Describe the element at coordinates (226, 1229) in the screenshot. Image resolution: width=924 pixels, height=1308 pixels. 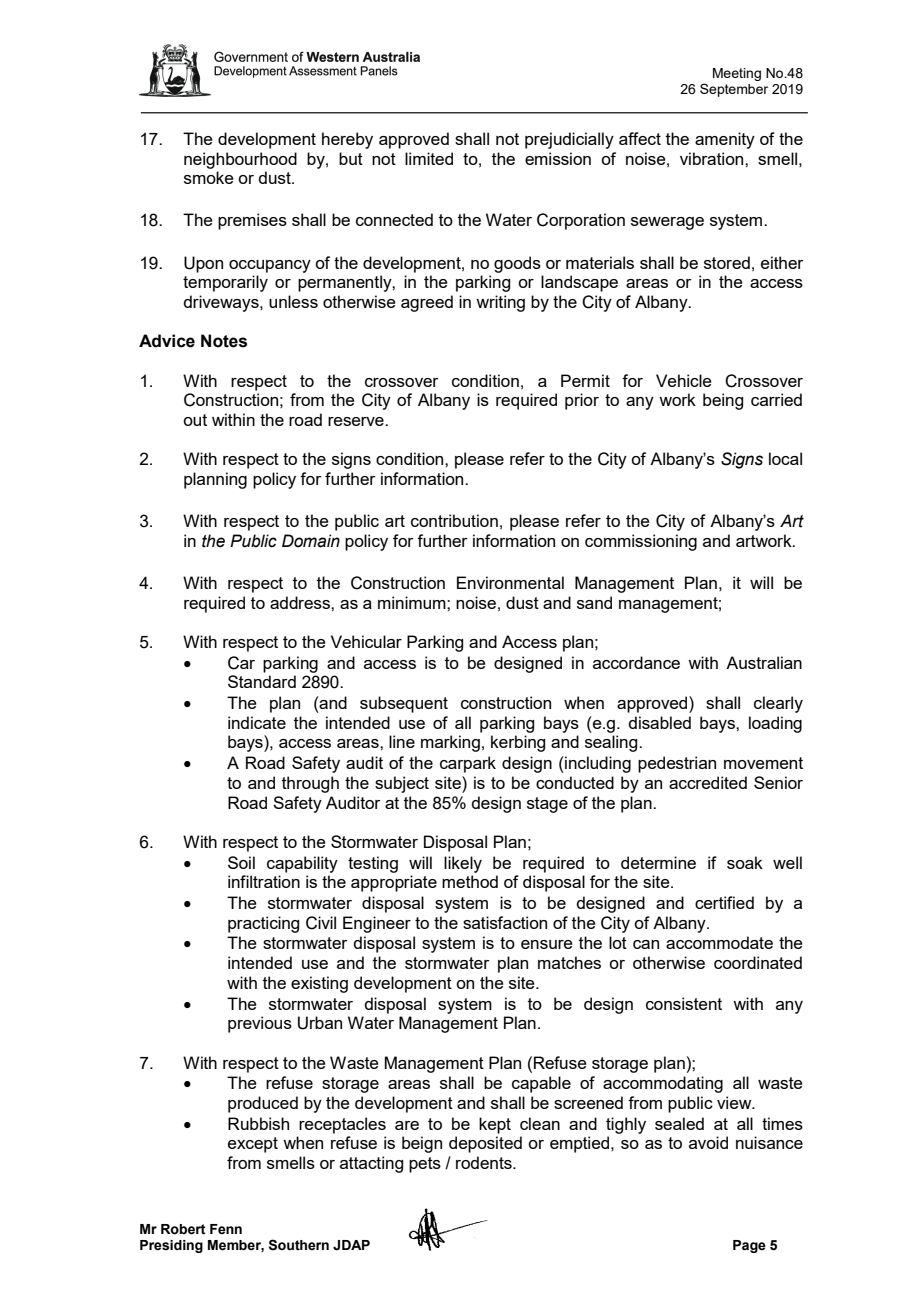
I see `Fenn` at that location.
